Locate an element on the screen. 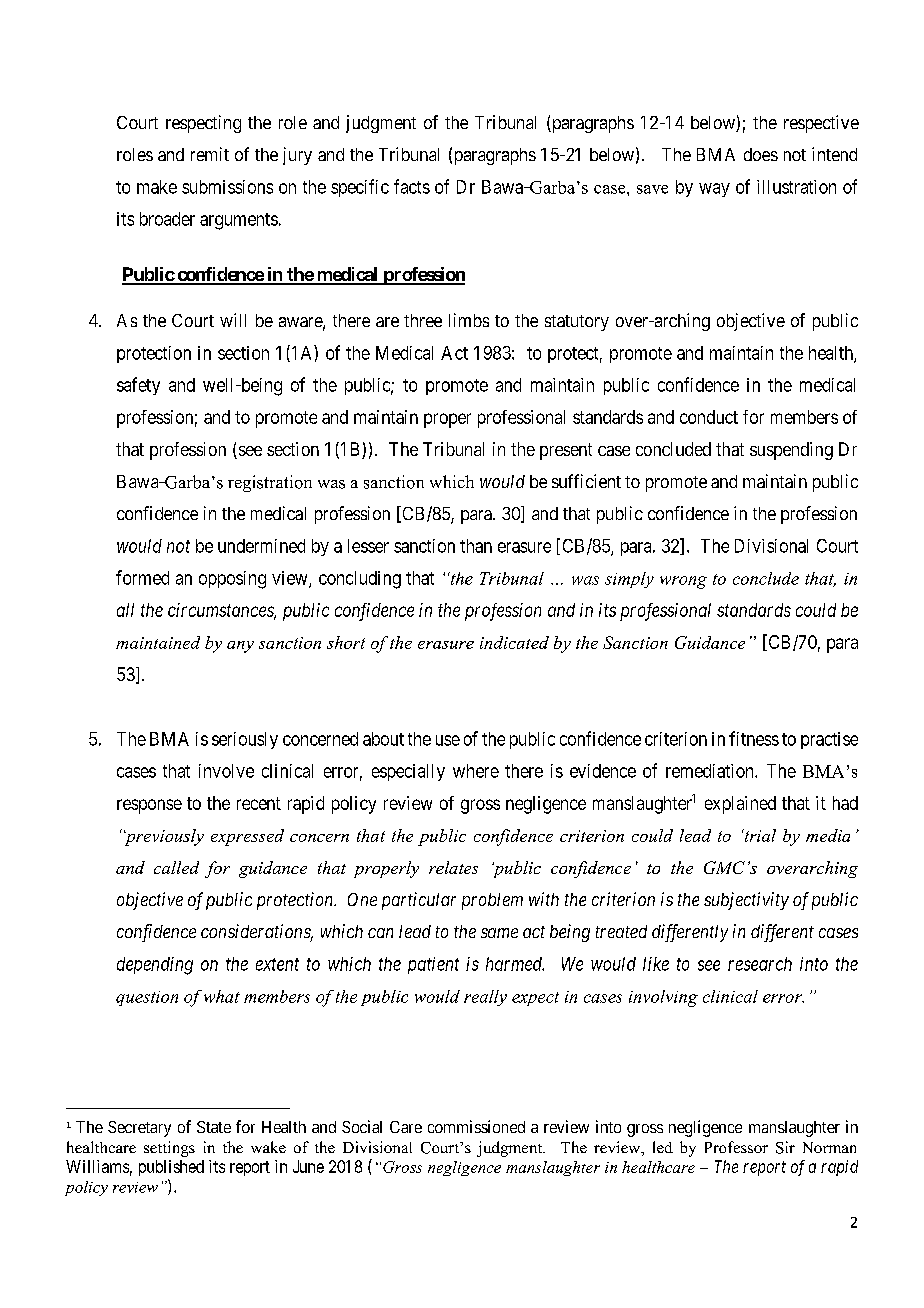  State is located at coordinates (214, 1127).
